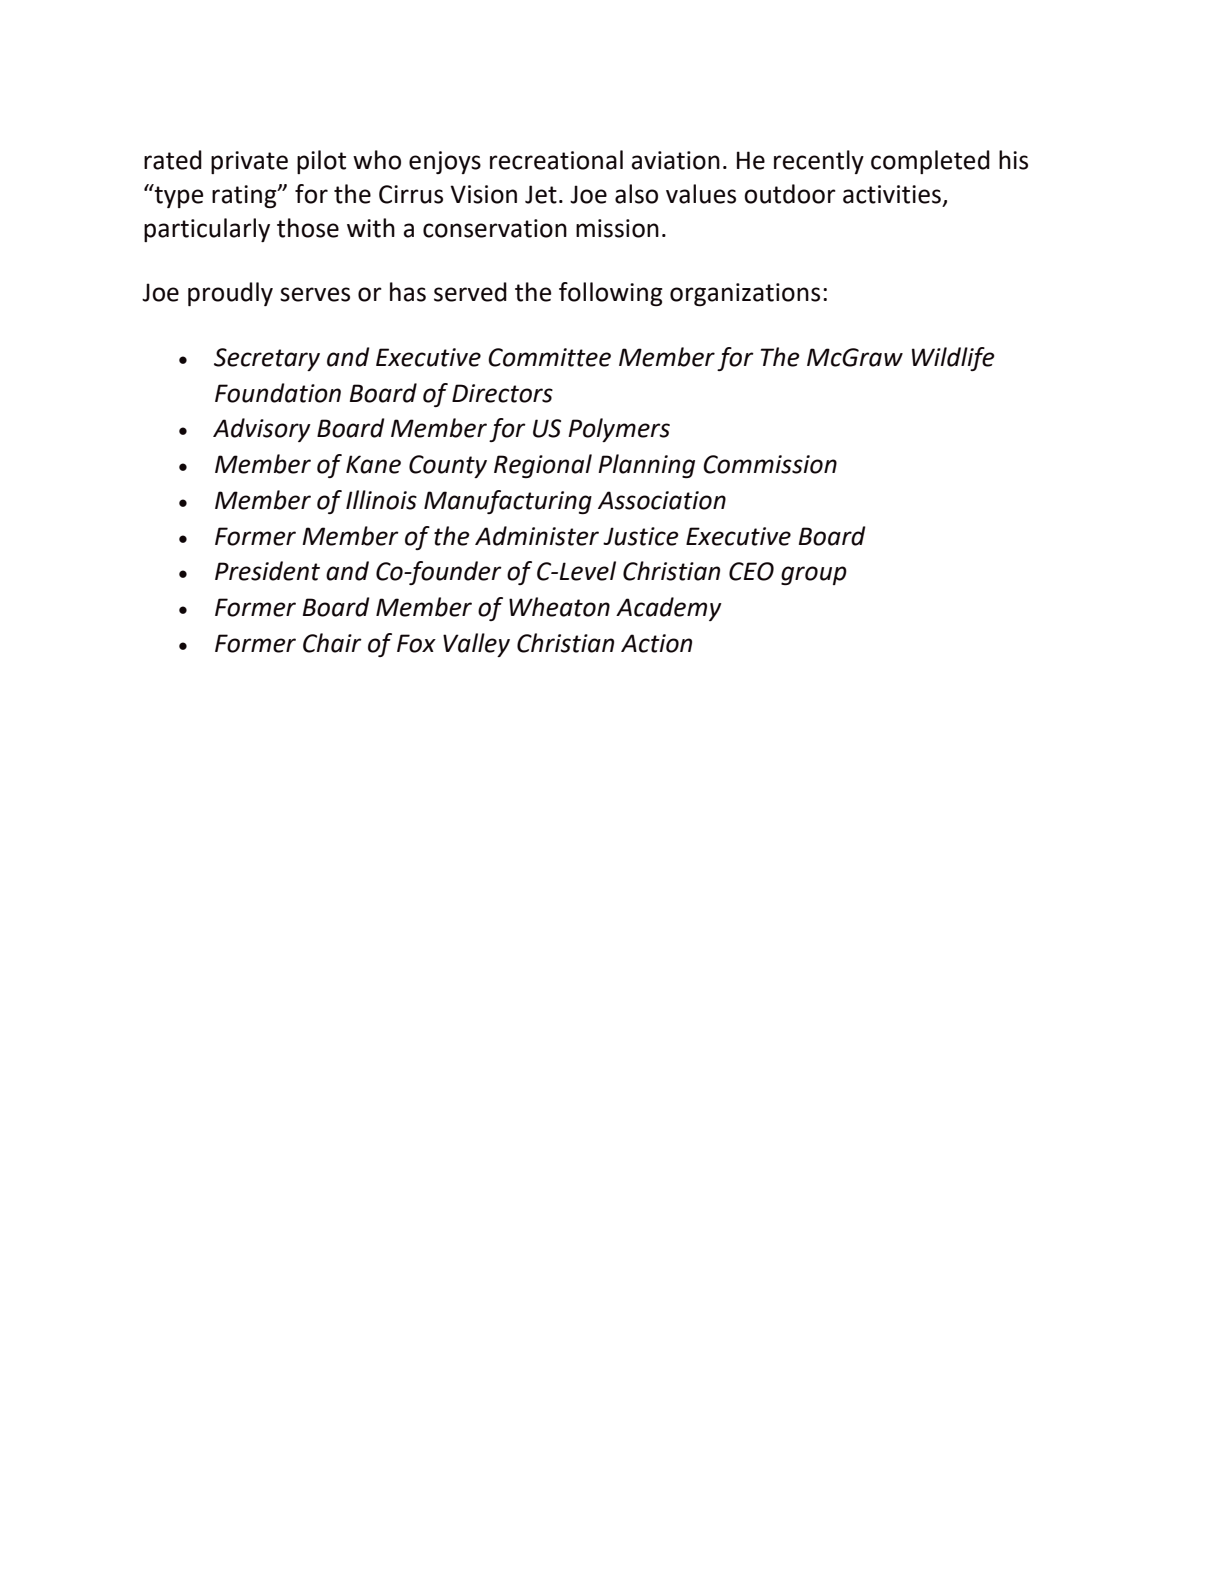 This document has height=1571, width=1214. I want to click on Secretary, so click(267, 359).
